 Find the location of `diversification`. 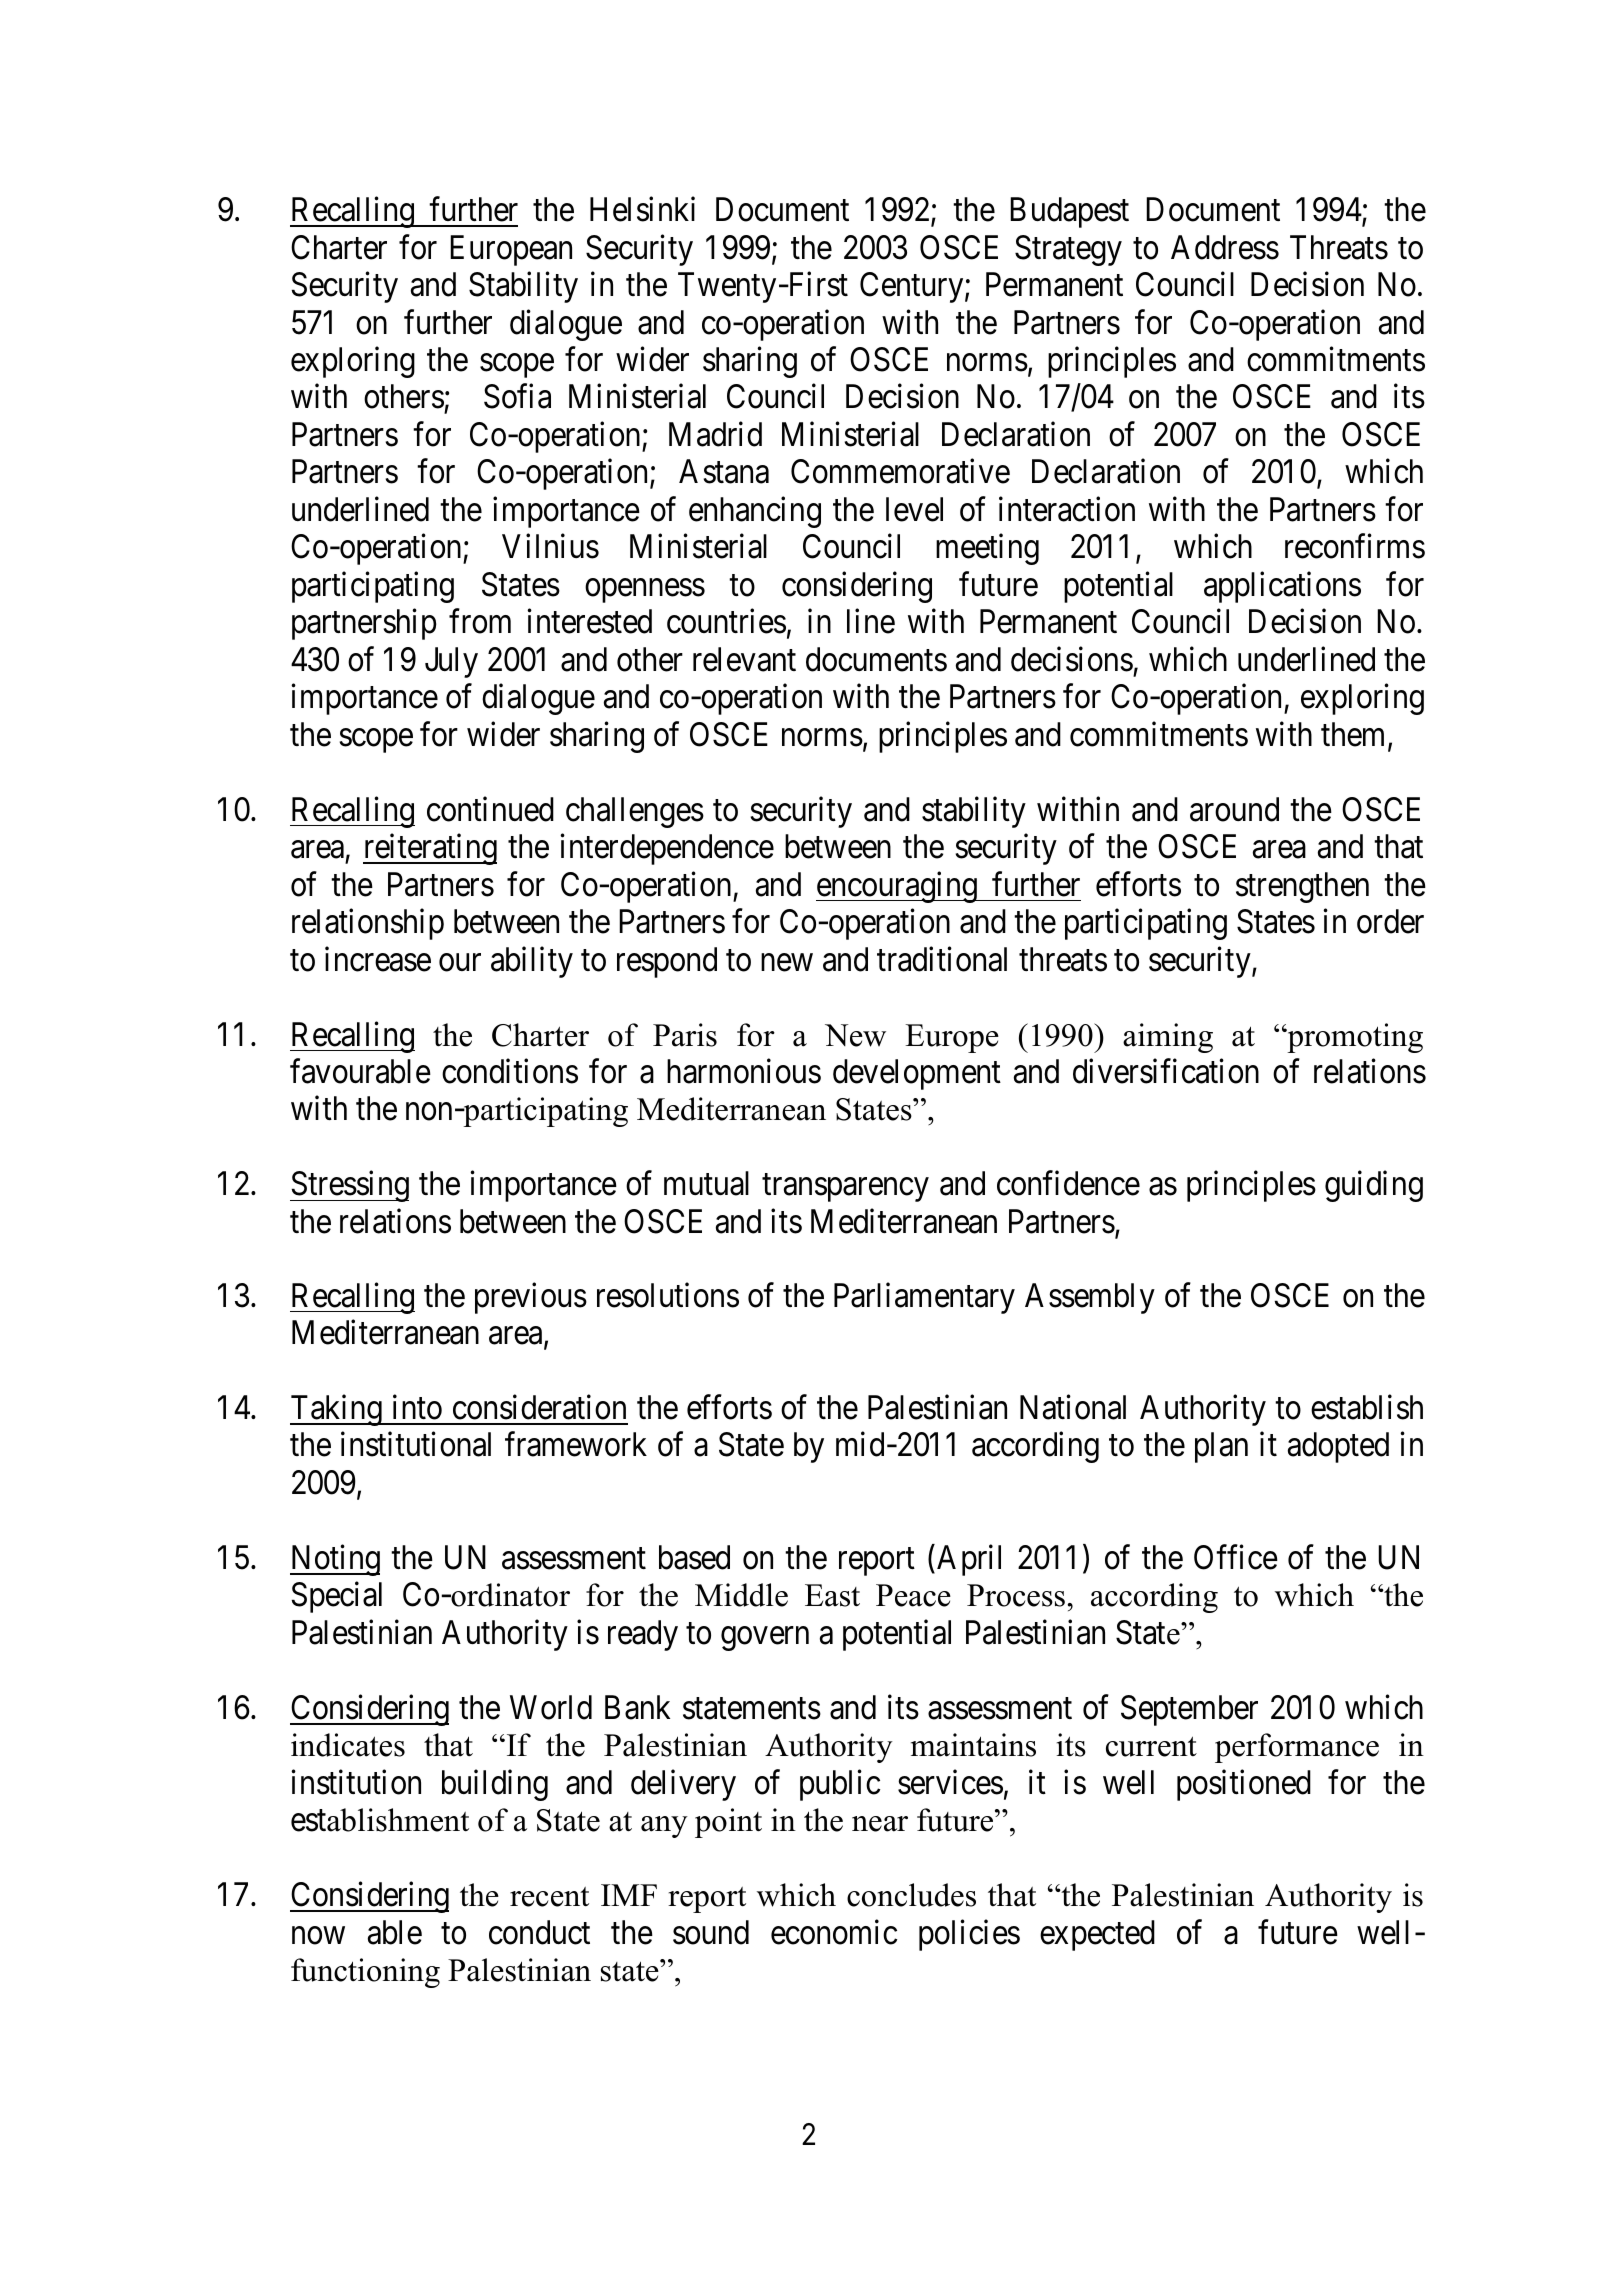

diversification is located at coordinates (1166, 1071).
